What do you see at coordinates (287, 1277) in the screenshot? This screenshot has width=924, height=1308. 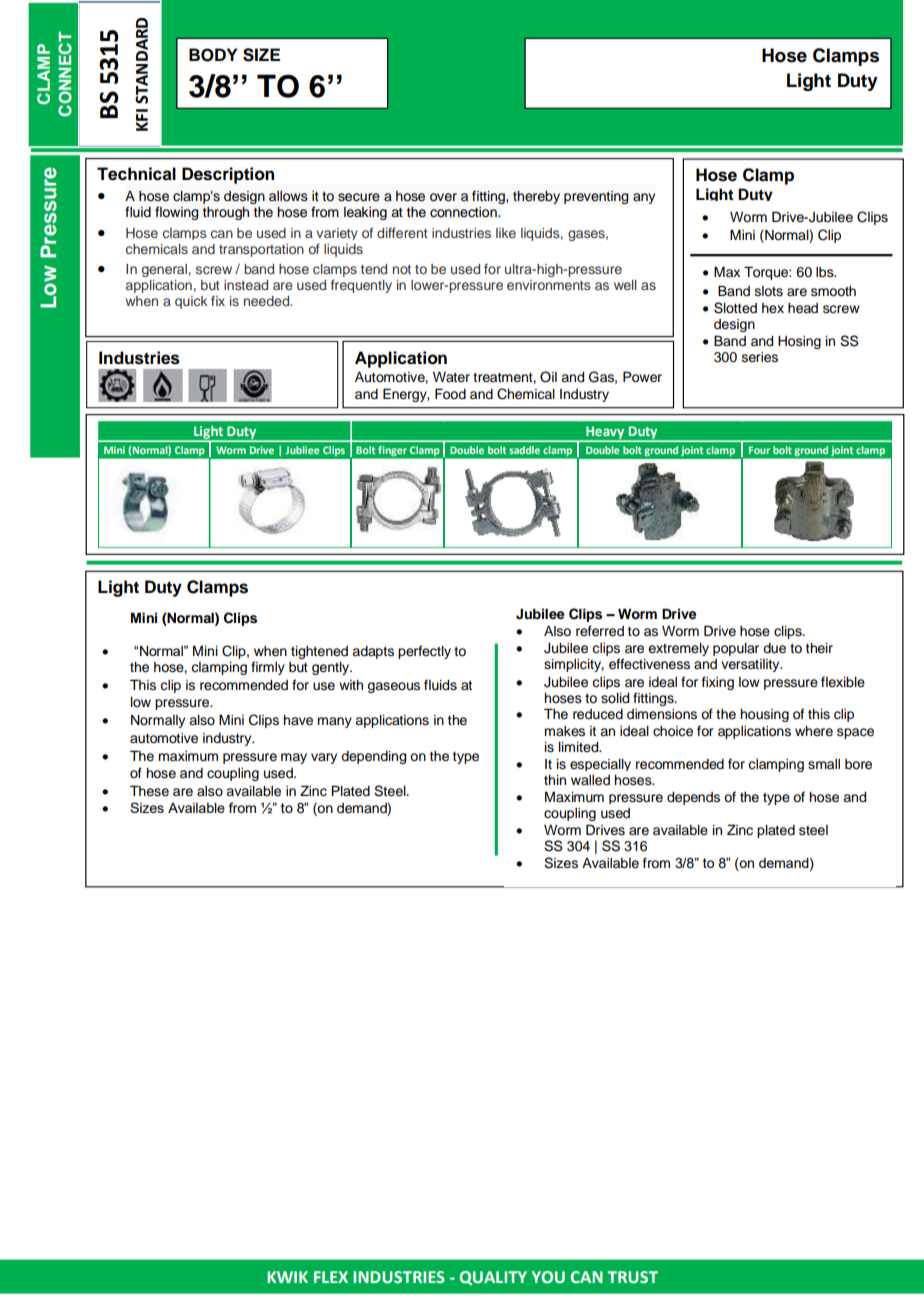 I see `KWIK` at bounding box center [287, 1277].
